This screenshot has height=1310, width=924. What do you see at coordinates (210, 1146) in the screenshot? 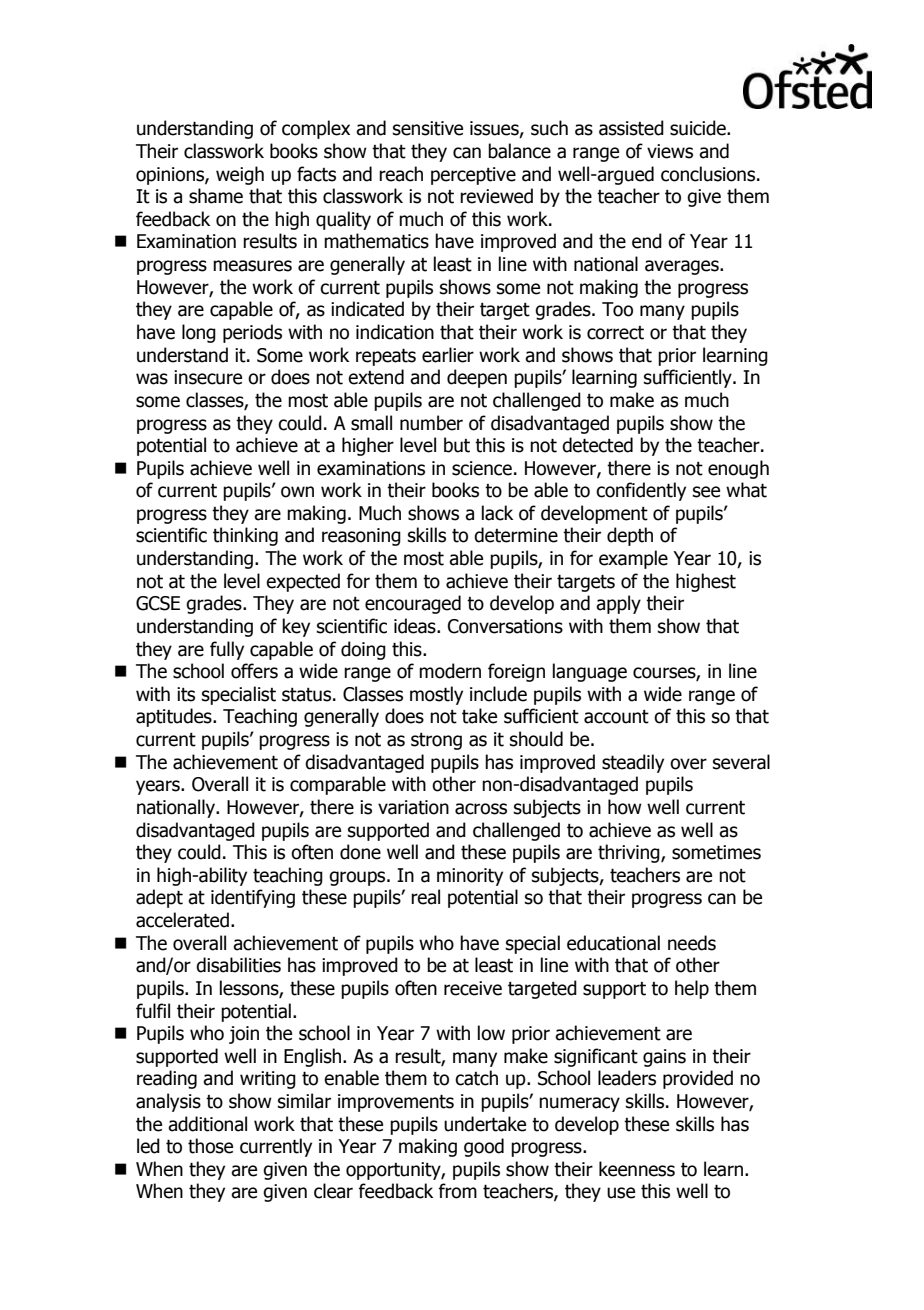
I see `those` at bounding box center [210, 1146].
